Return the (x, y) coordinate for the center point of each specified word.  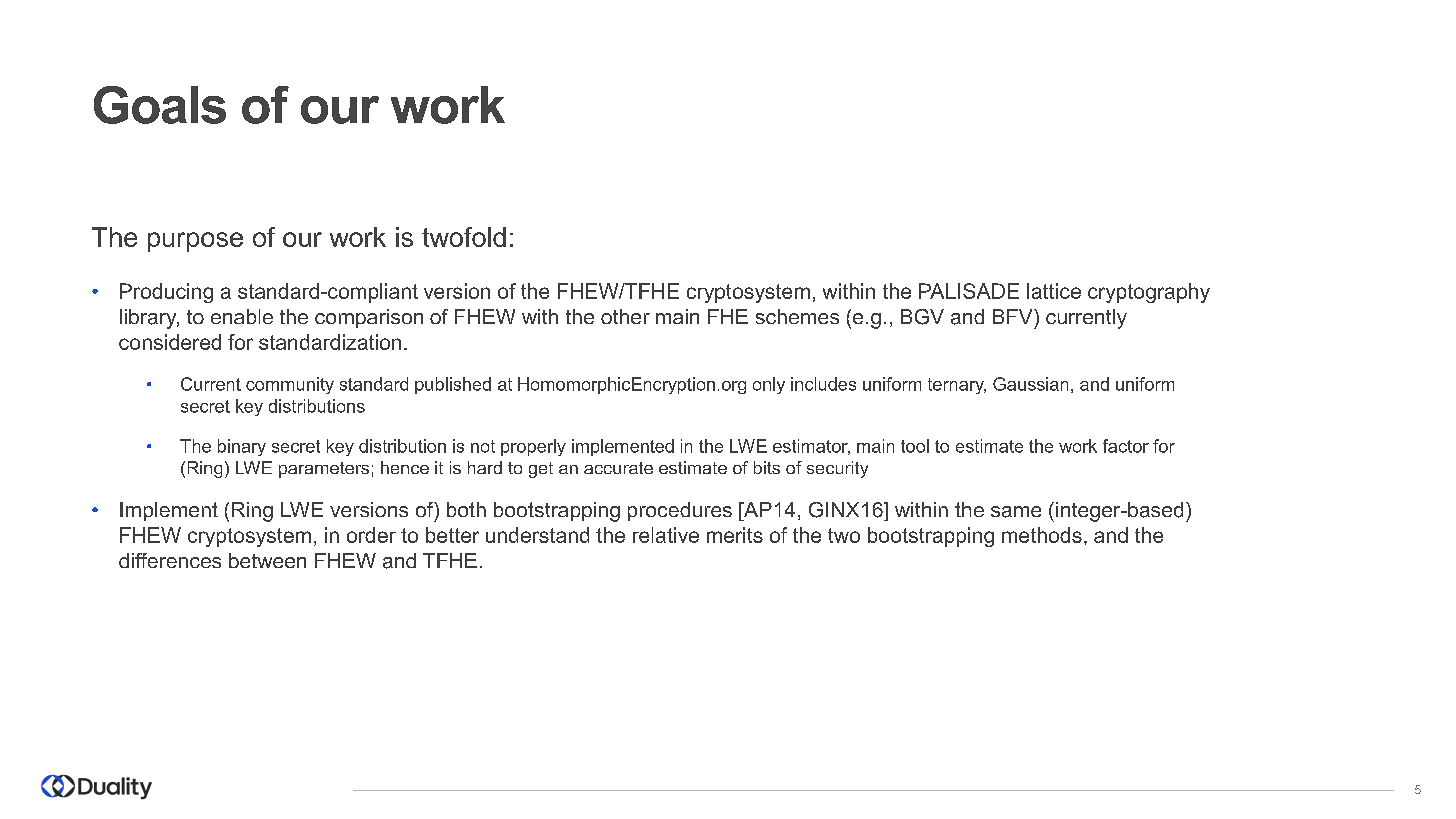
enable (242, 316)
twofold (464, 237)
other (625, 316)
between (267, 560)
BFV (1014, 316)
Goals (160, 105)
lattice (1054, 291)
